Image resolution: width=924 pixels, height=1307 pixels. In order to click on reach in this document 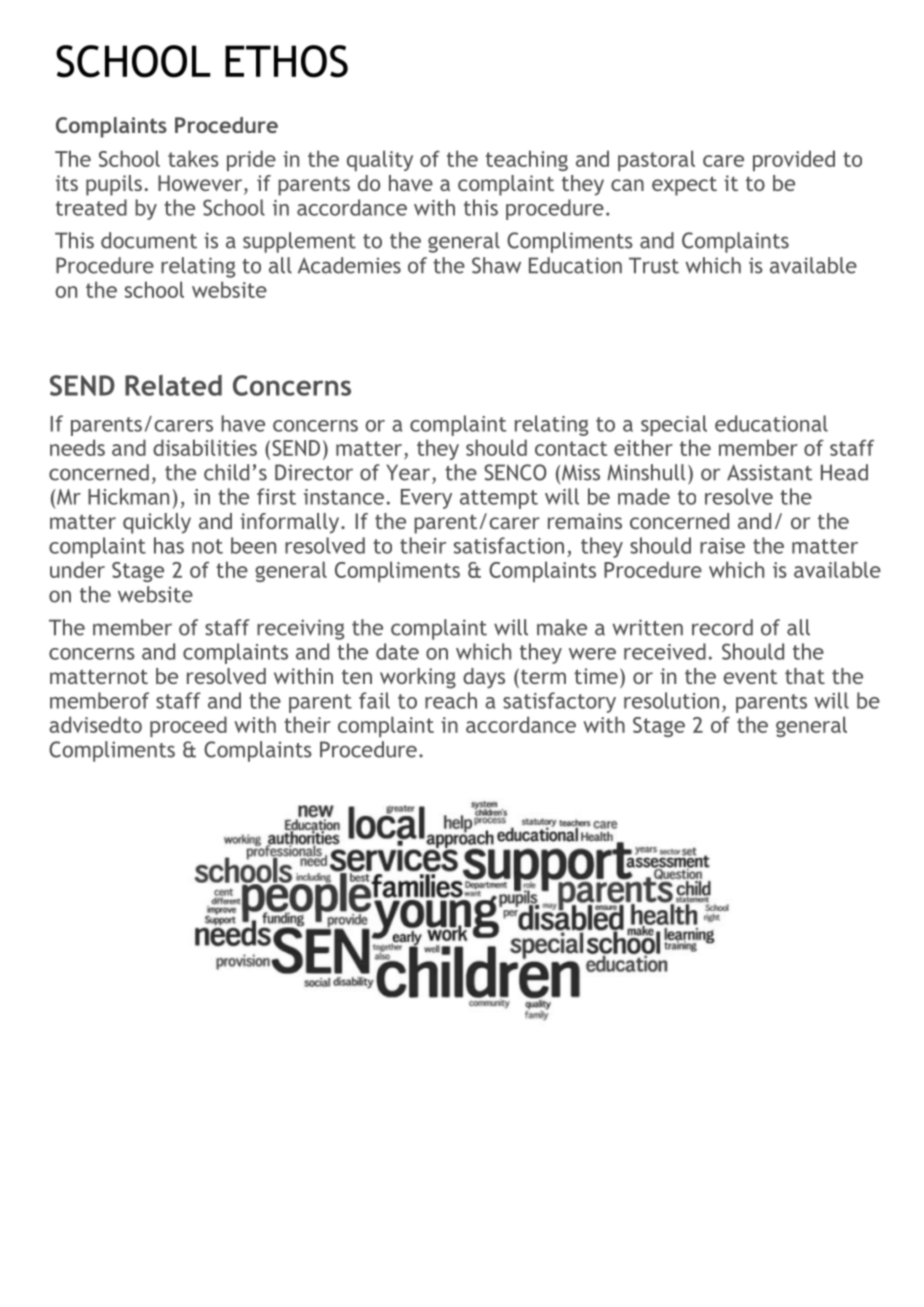, I will do `click(451, 700)`.
